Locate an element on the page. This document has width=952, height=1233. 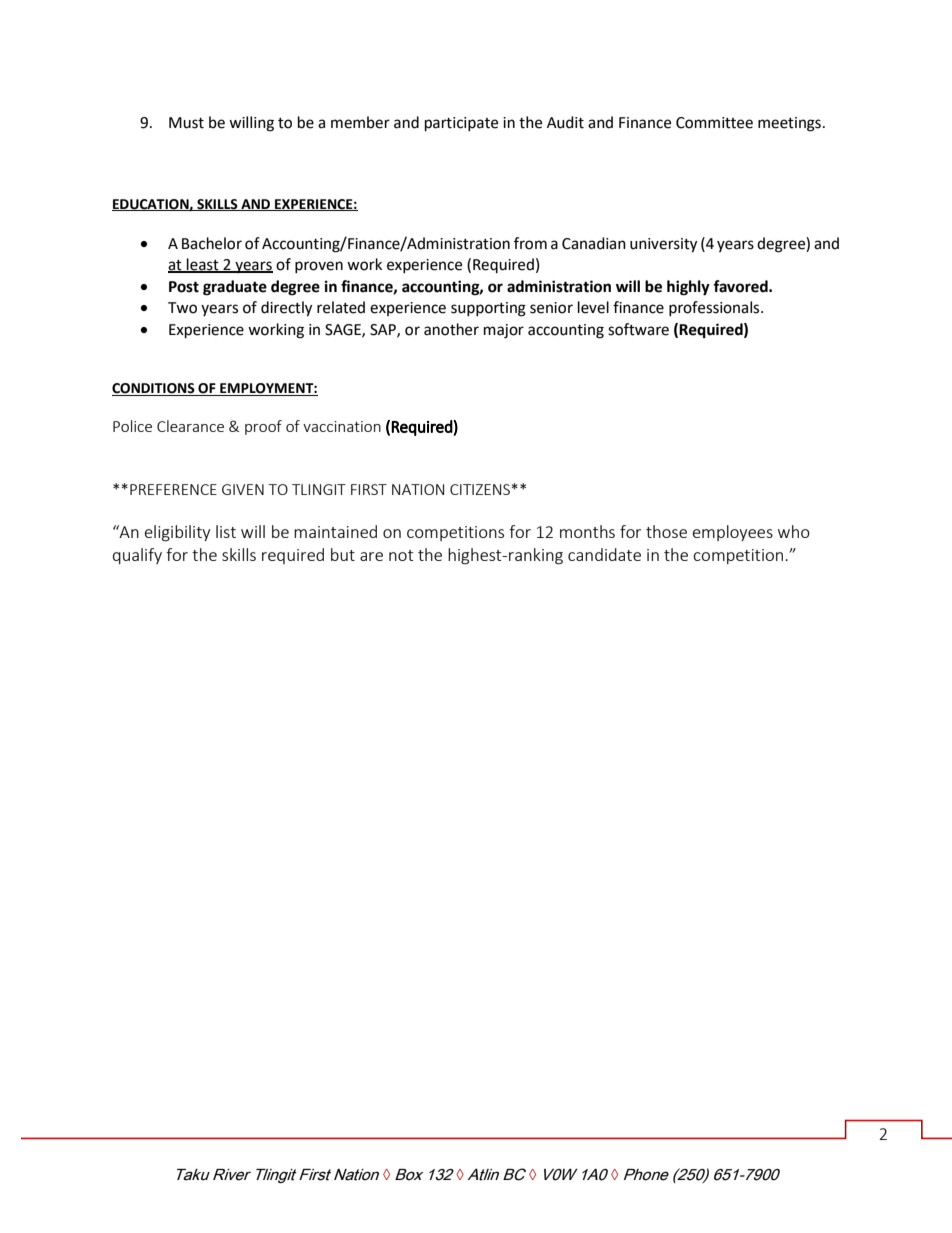
proof is located at coordinates (263, 427).
